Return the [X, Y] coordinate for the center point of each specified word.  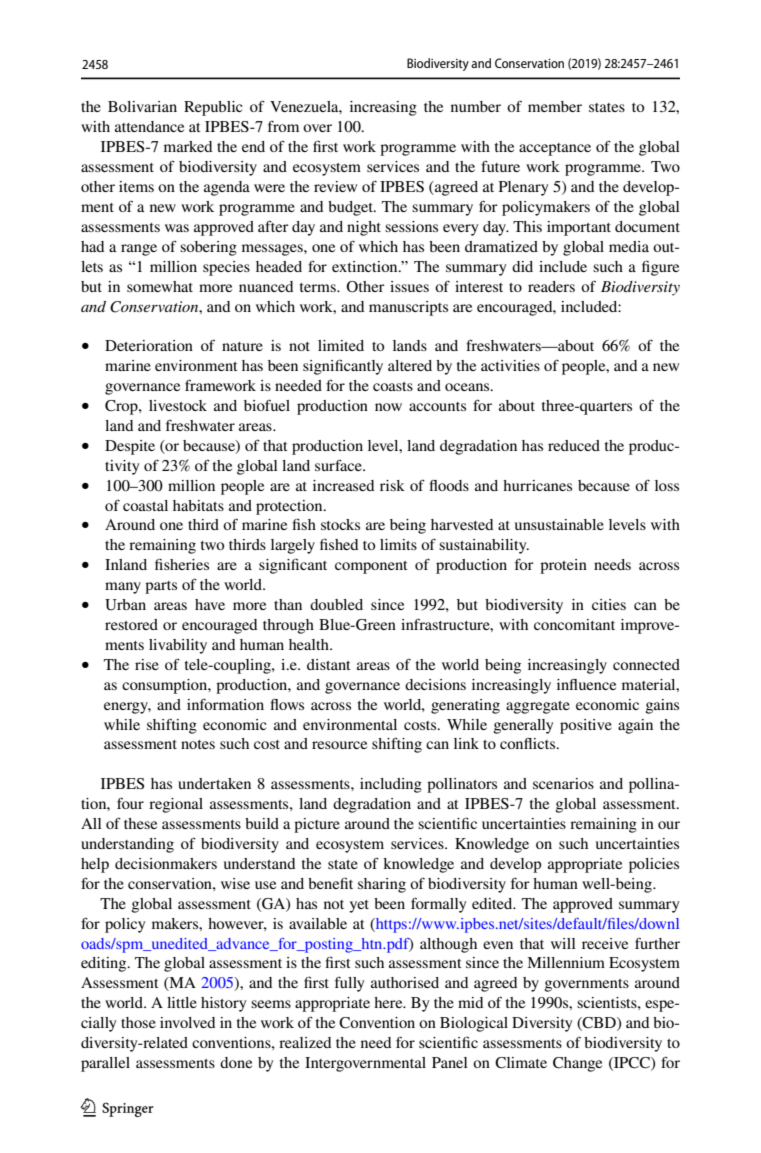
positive [586, 726]
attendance [149, 126]
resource [339, 745]
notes [198, 744]
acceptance [555, 149]
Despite [130, 447]
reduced [574, 445]
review [335, 186]
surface [339, 465]
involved [187, 1022]
